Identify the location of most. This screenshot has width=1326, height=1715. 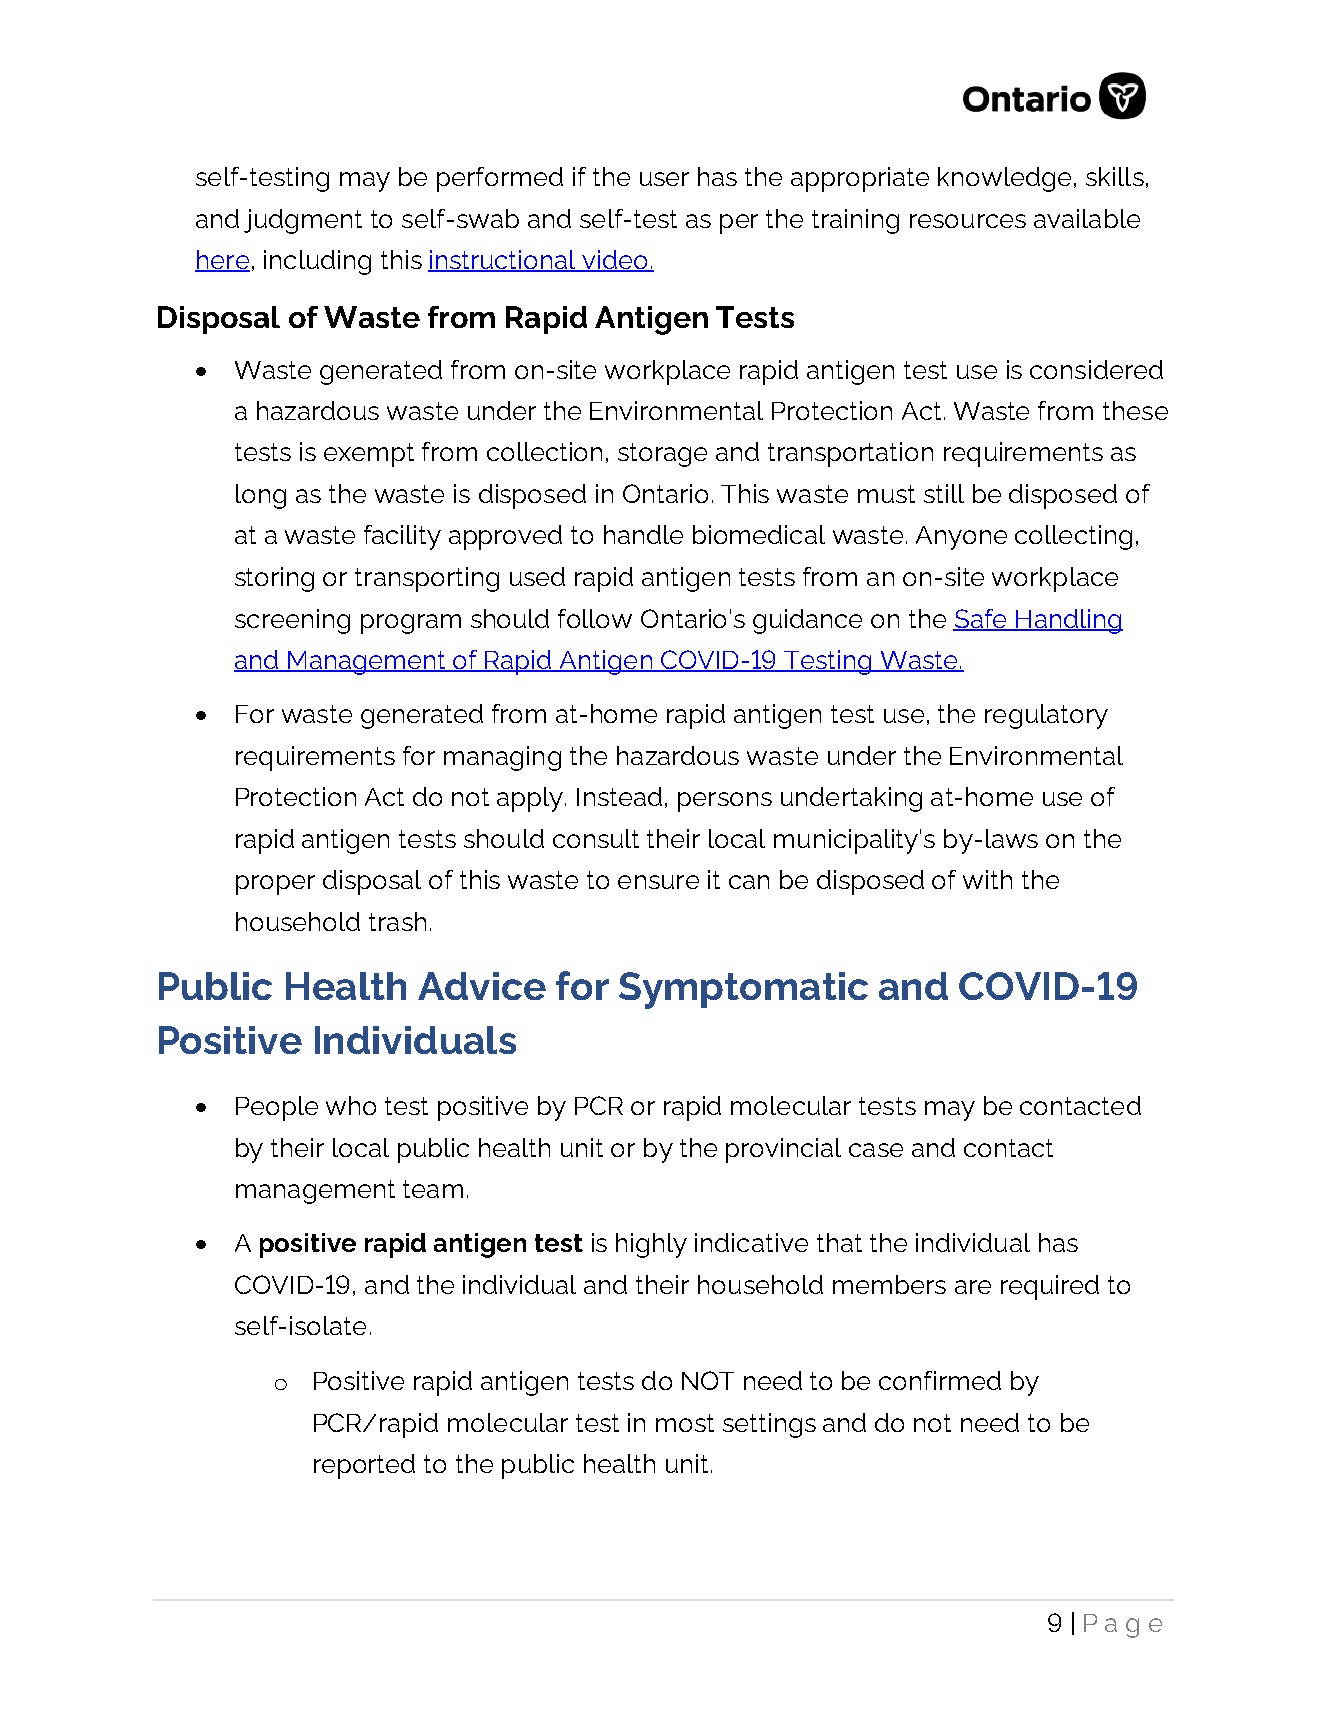
(685, 1423).
